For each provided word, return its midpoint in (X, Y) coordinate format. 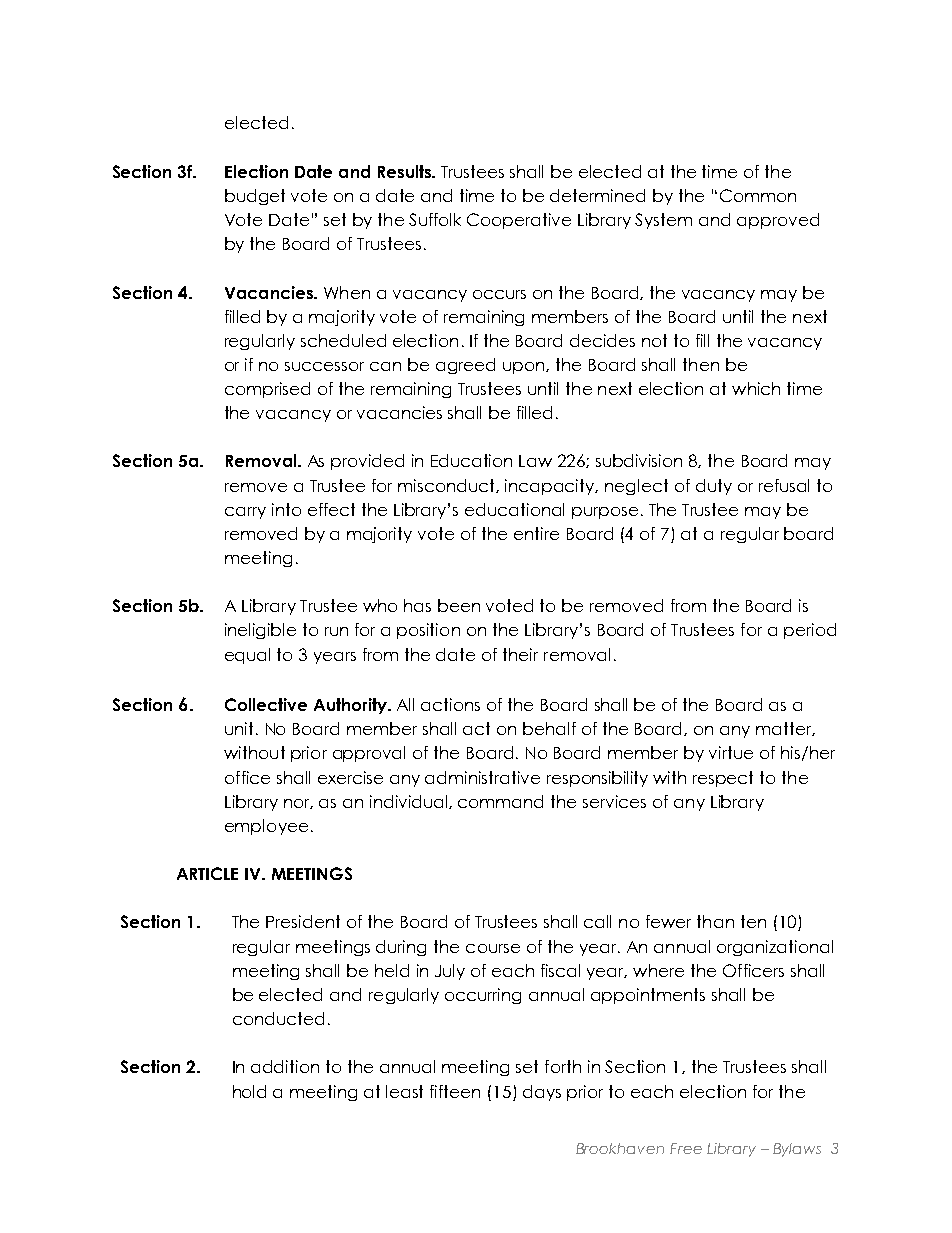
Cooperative (519, 221)
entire (536, 533)
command (500, 801)
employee (266, 827)
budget (255, 197)
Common (758, 195)
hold (249, 1091)
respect (723, 779)
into (286, 509)
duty (714, 487)
